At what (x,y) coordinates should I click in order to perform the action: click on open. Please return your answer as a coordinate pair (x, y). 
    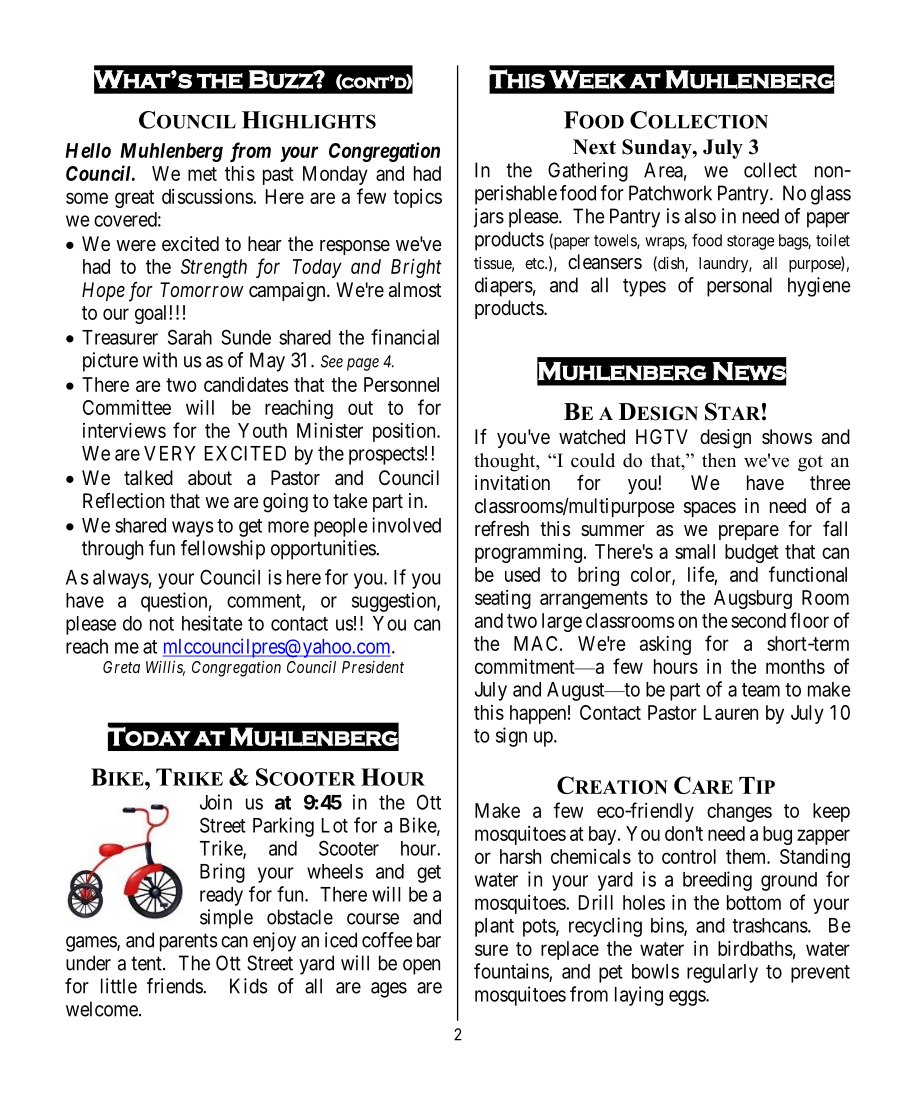
    Looking at the image, I should click on (421, 967).
